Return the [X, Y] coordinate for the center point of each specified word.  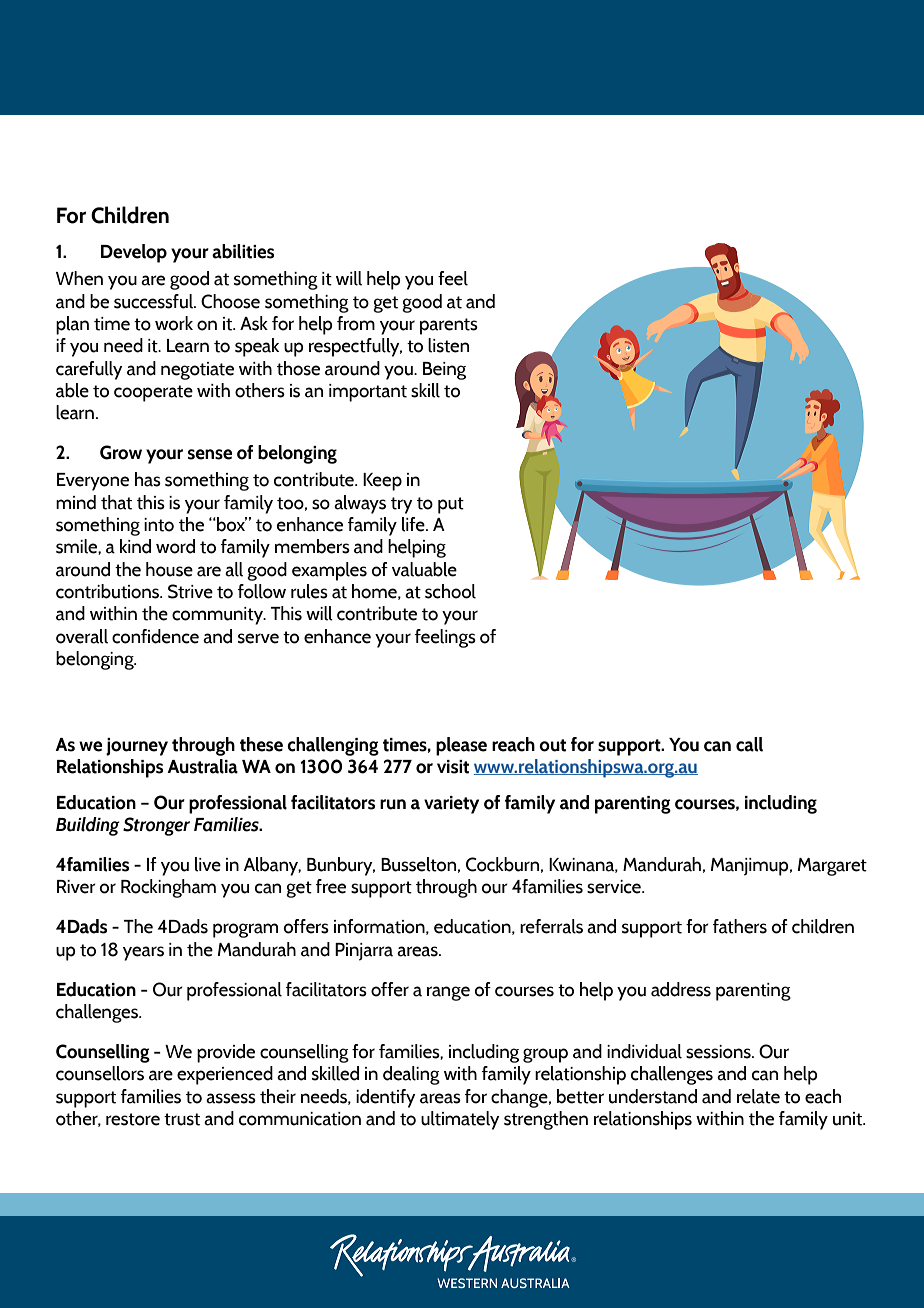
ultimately [460, 1120]
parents [449, 326]
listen [448, 345]
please [461, 746]
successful [155, 301]
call [749, 744]
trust [182, 1119]
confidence [155, 636]
